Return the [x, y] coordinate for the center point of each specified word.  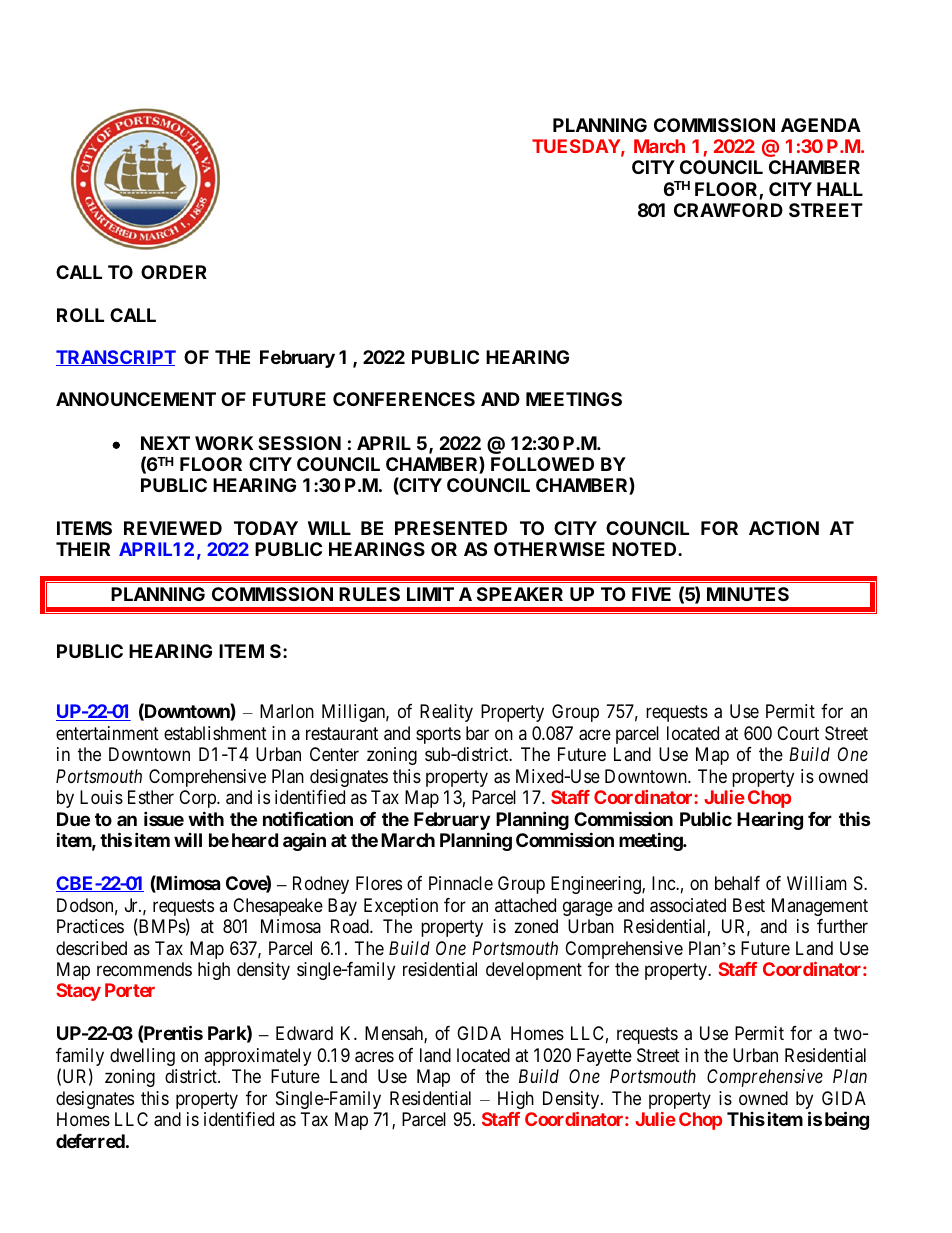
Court [798, 733]
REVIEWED [173, 528]
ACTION [784, 528]
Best [749, 905]
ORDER [174, 272]
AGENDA [821, 125]
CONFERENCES [404, 399]
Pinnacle [461, 883]
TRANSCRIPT [116, 358]
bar [477, 733]
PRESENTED [451, 528]
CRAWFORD [728, 210]
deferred [90, 1141]
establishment [215, 733]
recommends [144, 969]
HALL [840, 189]
